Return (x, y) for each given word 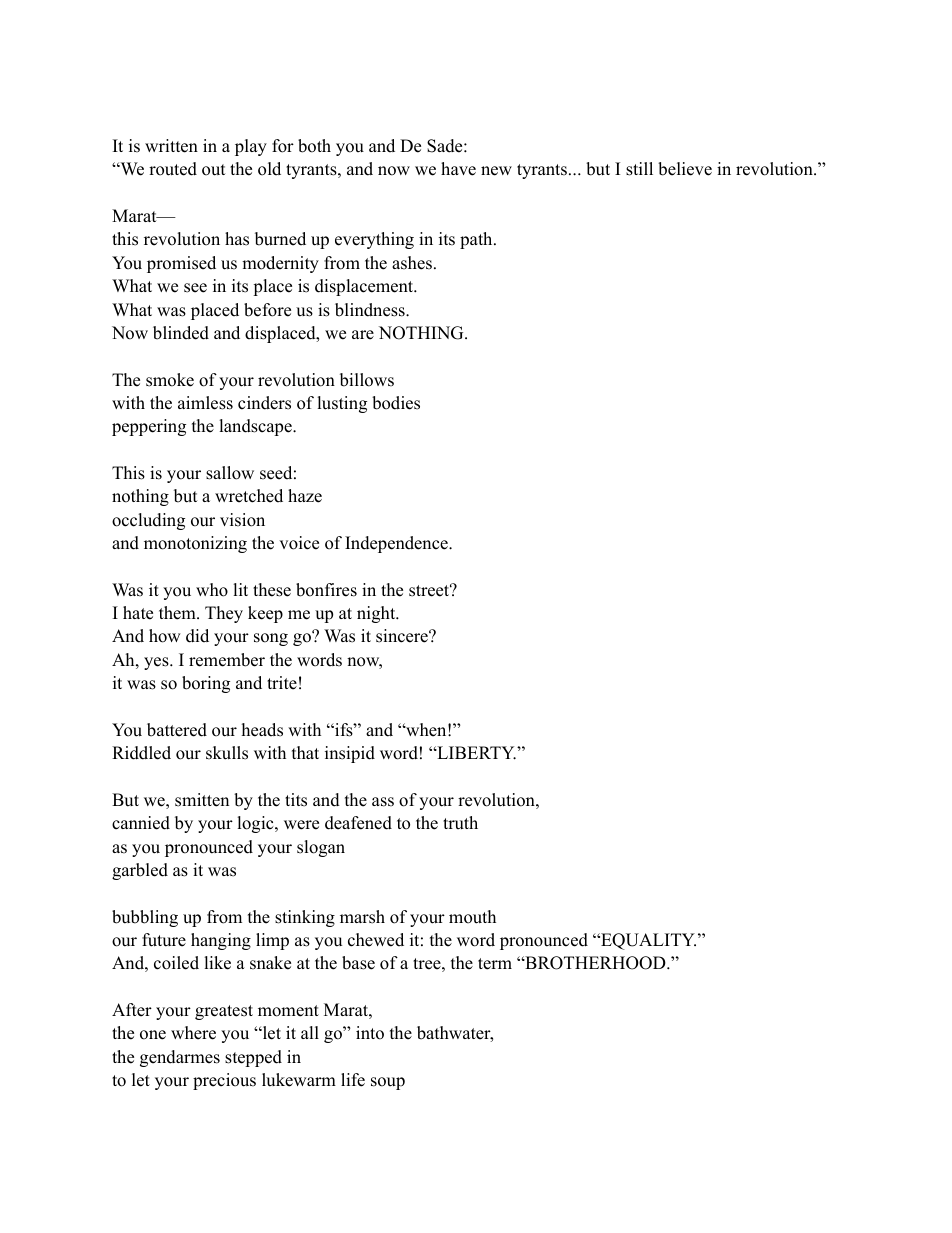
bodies (396, 403)
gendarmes (180, 1058)
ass (383, 802)
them (178, 613)
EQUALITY (647, 941)
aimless (205, 403)
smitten (202, 800)
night (377, 614)
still (639, 169)
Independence (397, 544)
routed (173, 169)
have (458, 169)
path (477, 240)
